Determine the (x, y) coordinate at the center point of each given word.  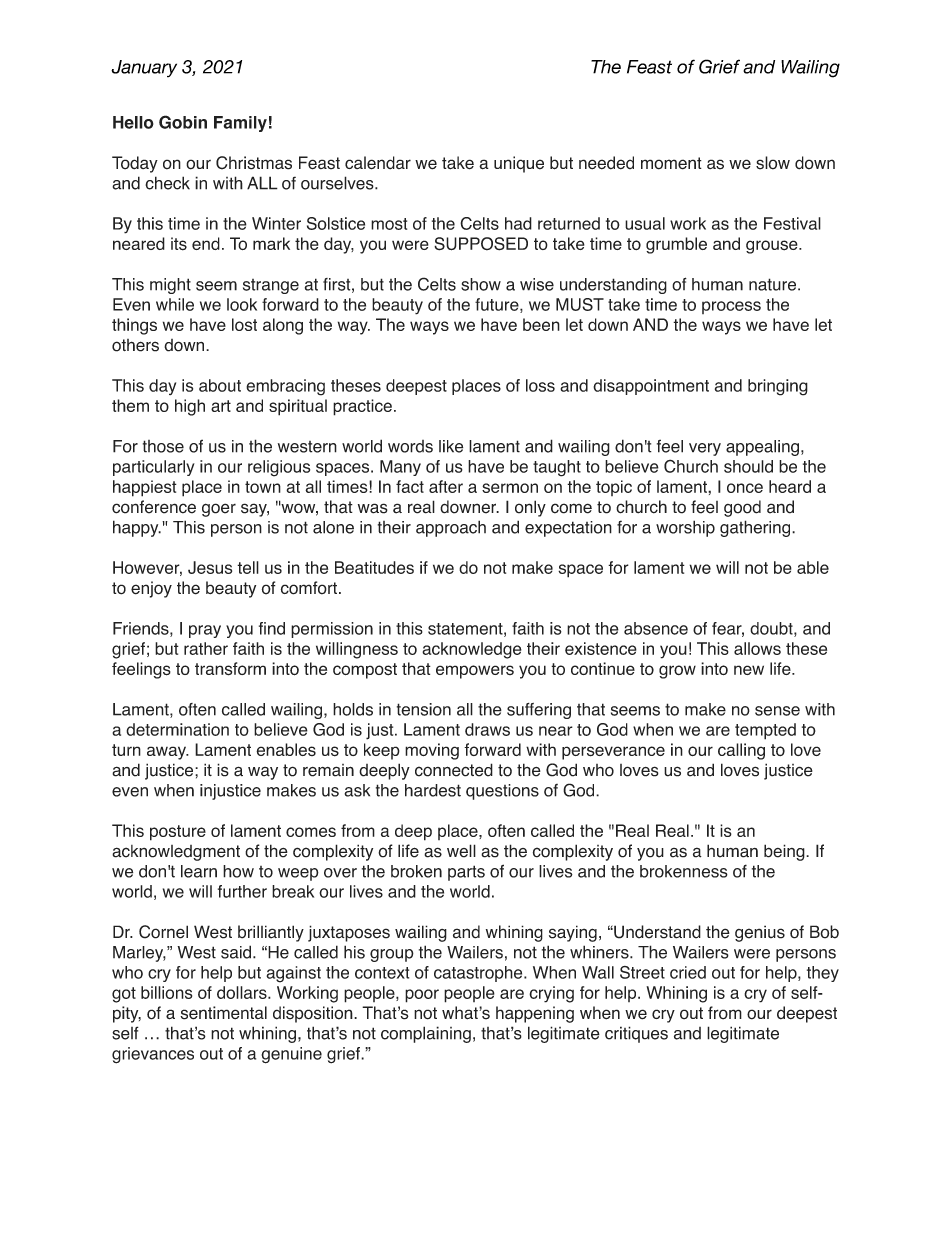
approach (451, 528)
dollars (243, 992)
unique (519, 164)
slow (773, 163)
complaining (426, 1034)
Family (240, 124)
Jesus (210, 567)
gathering (756, 528)
